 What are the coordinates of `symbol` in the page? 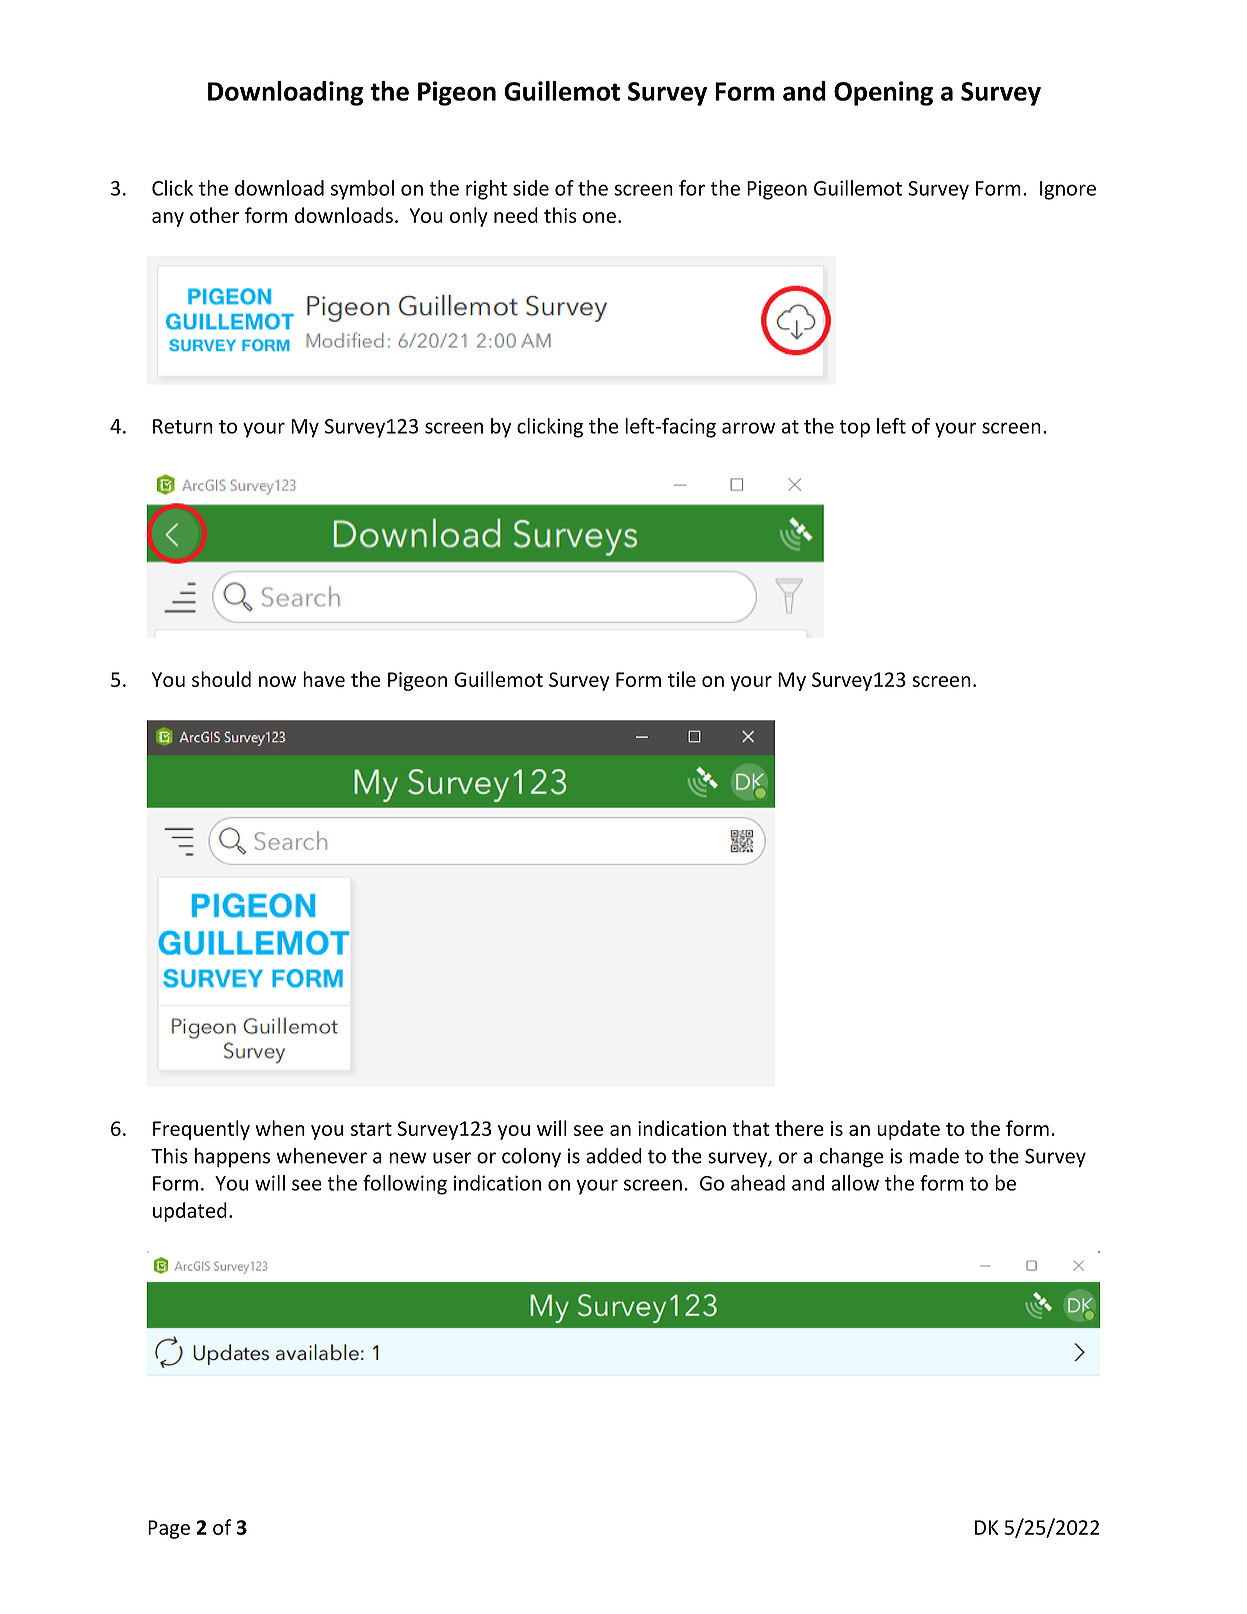 It's located at (362, 190).
